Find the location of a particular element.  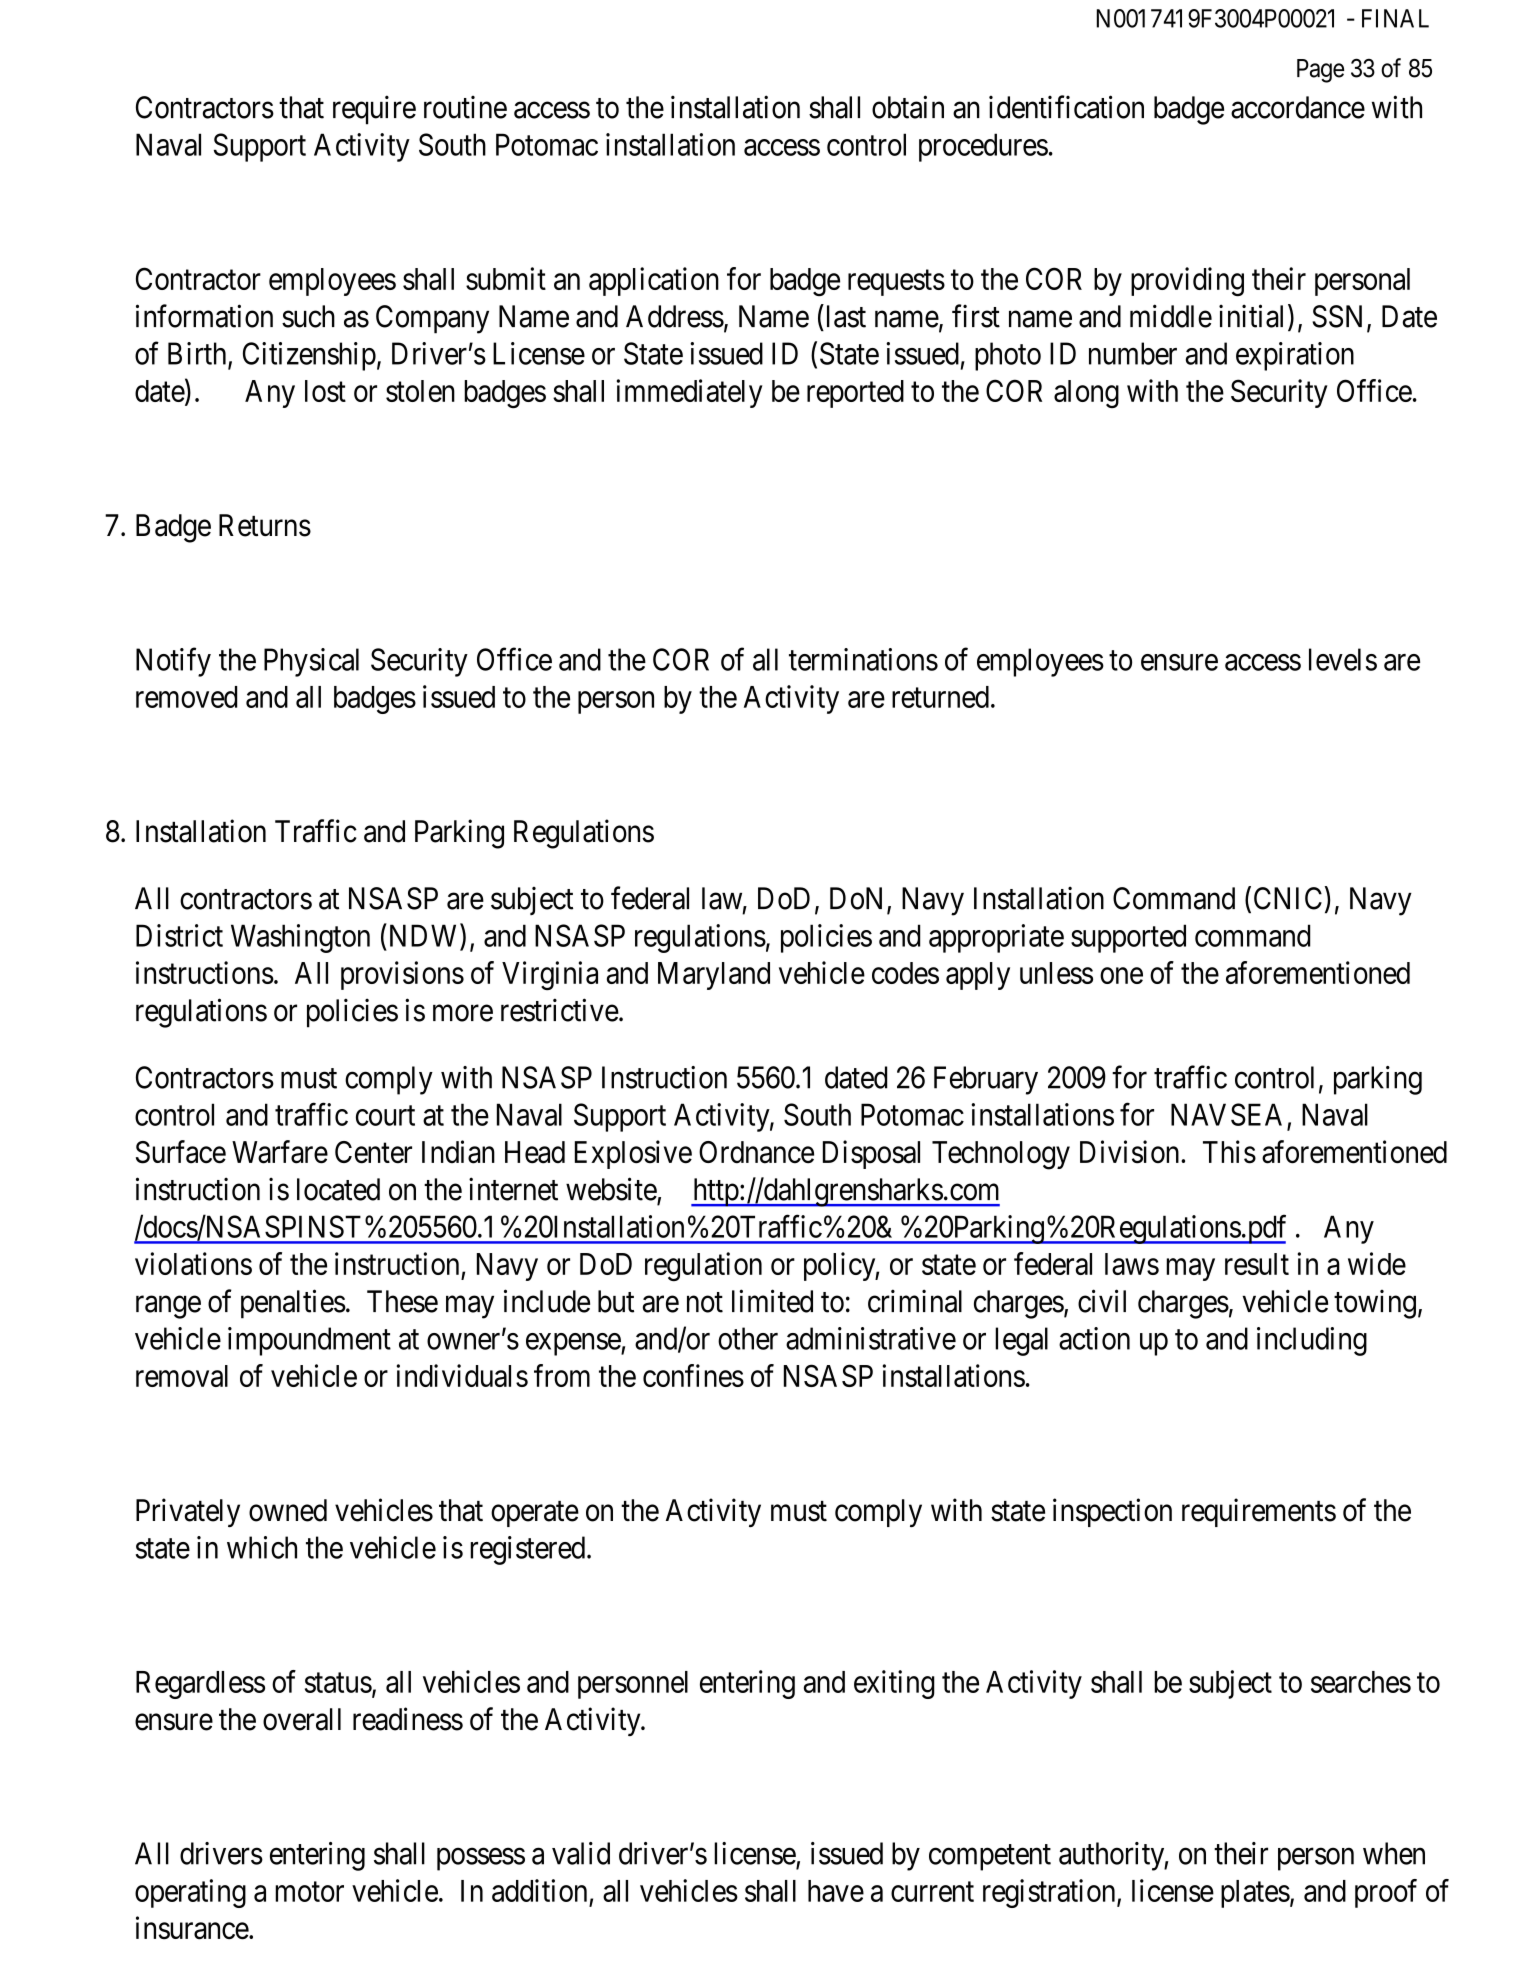

have is located at coordinates (836, 1891).
